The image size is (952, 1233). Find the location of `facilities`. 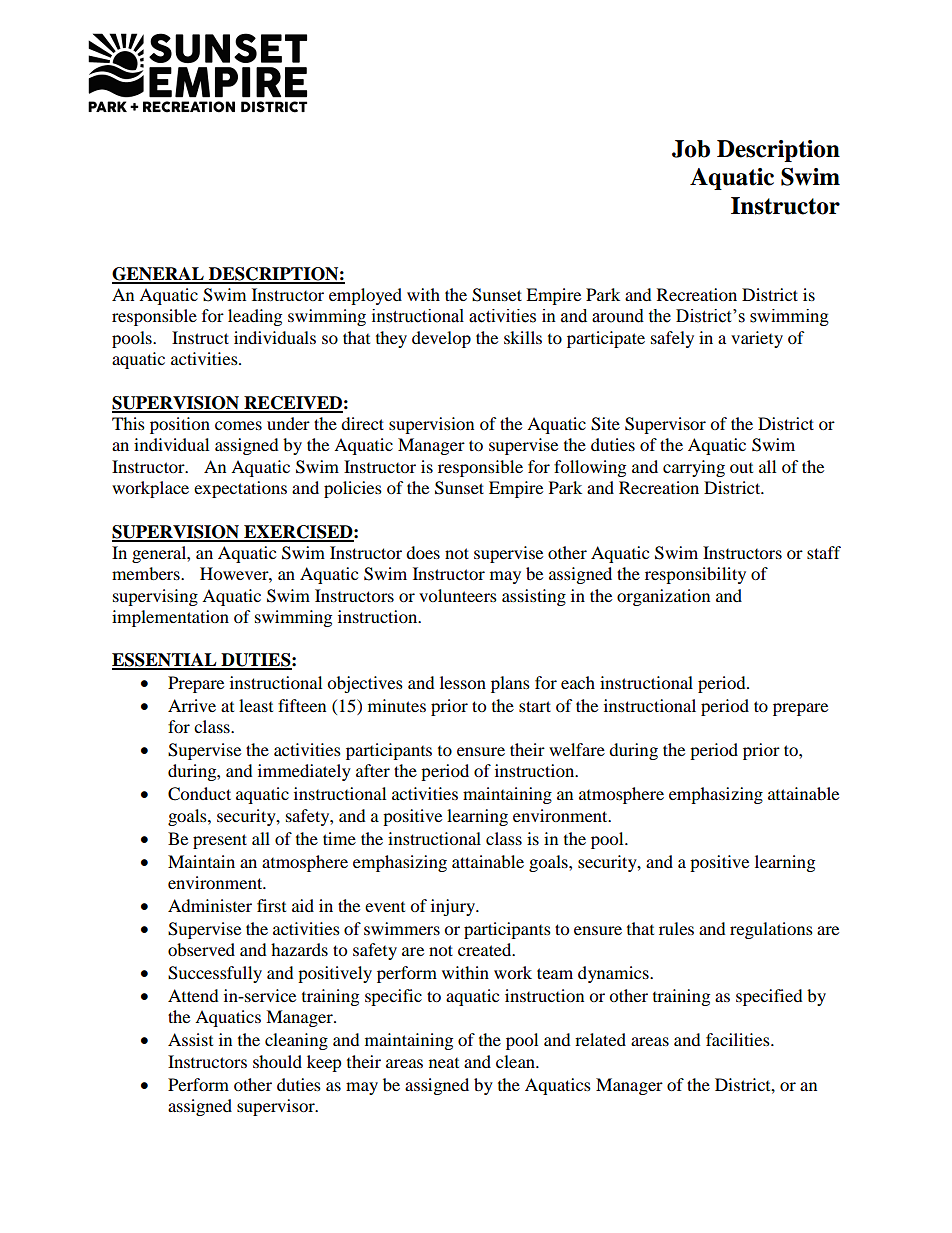

facilities is located at coordinates (739, 1039).
